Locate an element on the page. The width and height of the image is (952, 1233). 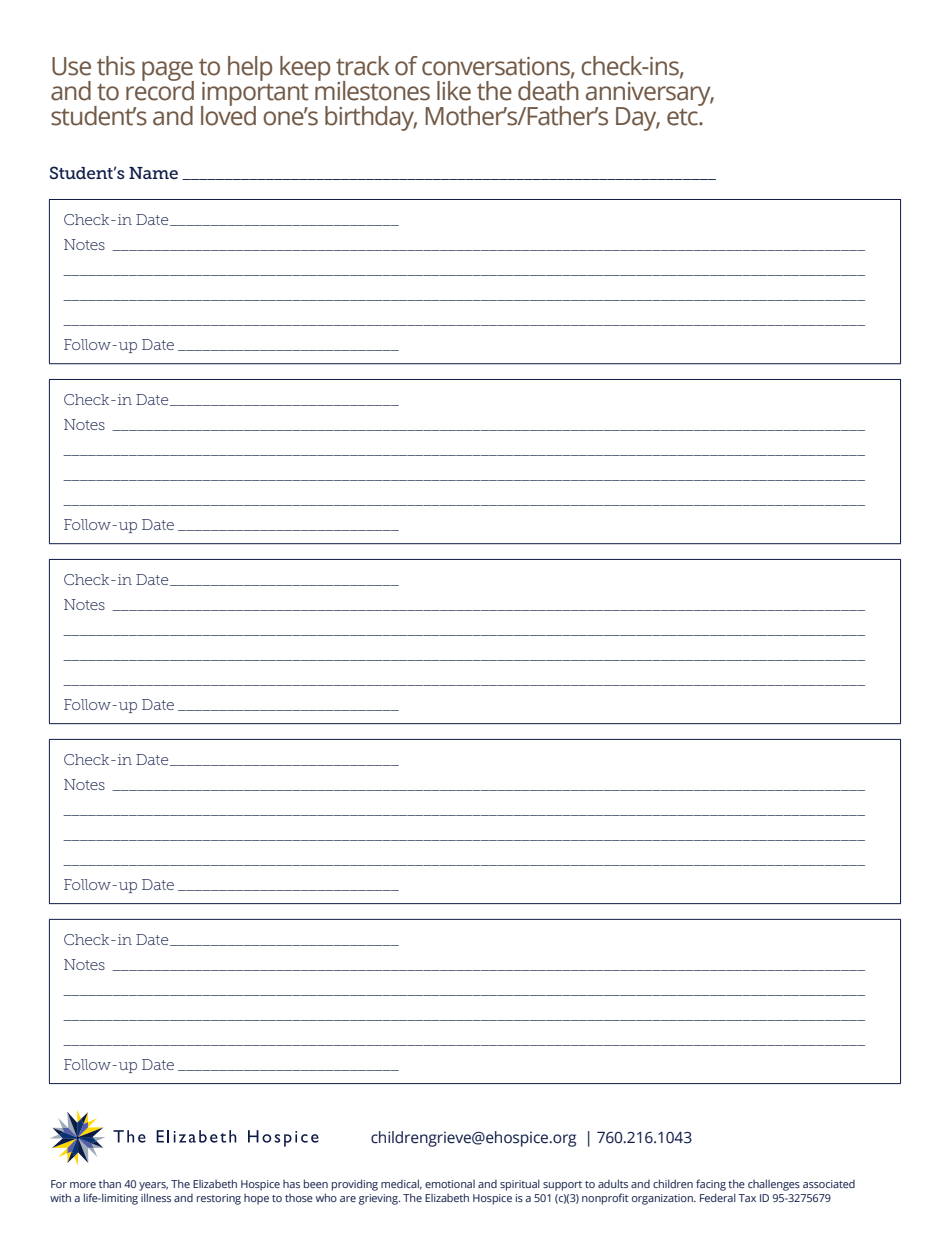
facing is located at coordinates (711, 1185).
